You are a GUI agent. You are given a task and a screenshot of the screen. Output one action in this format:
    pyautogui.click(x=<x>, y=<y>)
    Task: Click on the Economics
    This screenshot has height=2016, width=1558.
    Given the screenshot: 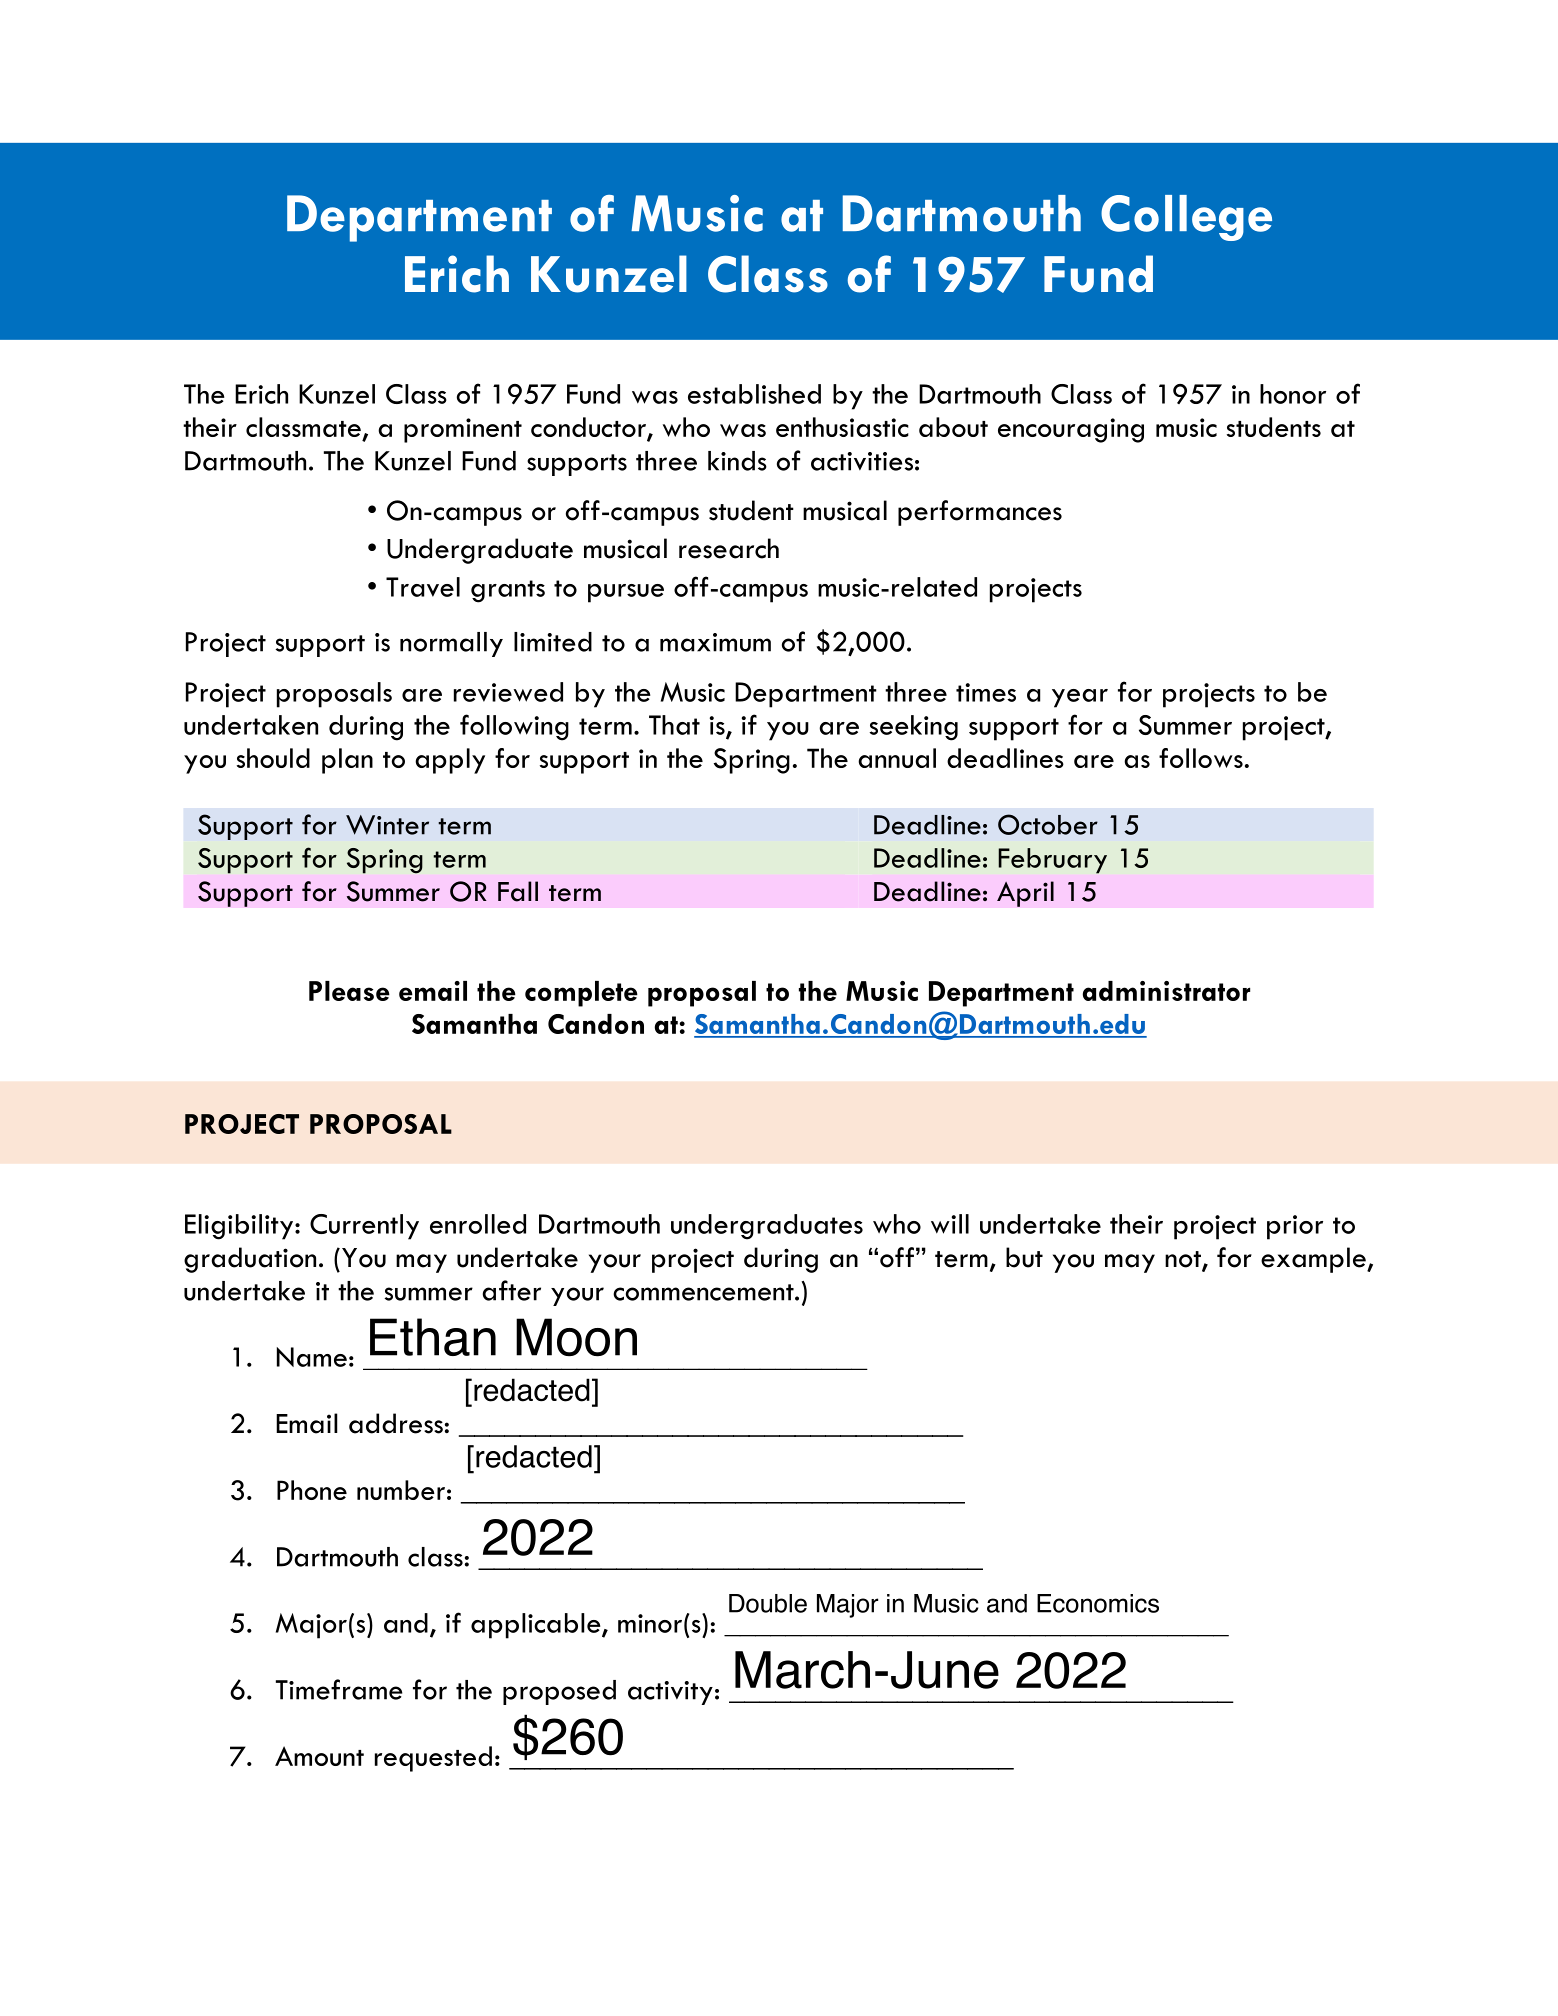 What is the action you would take?
    pyautogui.click(x=1098, y=1603)
